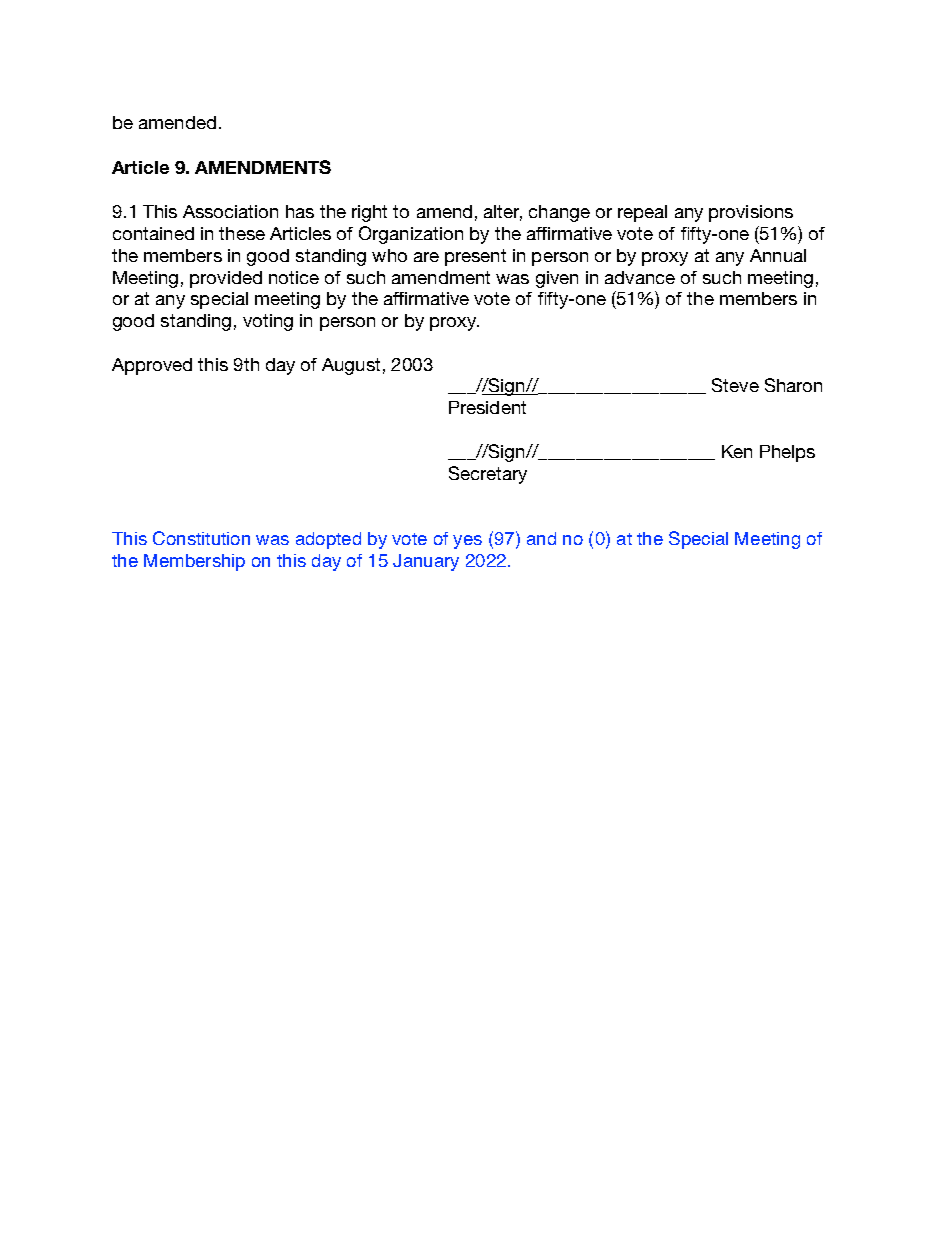 This screenshot has width=952, height=1233. What do you see at coordinates (268, 322) in the screenshot?
I see `voting` at bounding box center [268, 322].
